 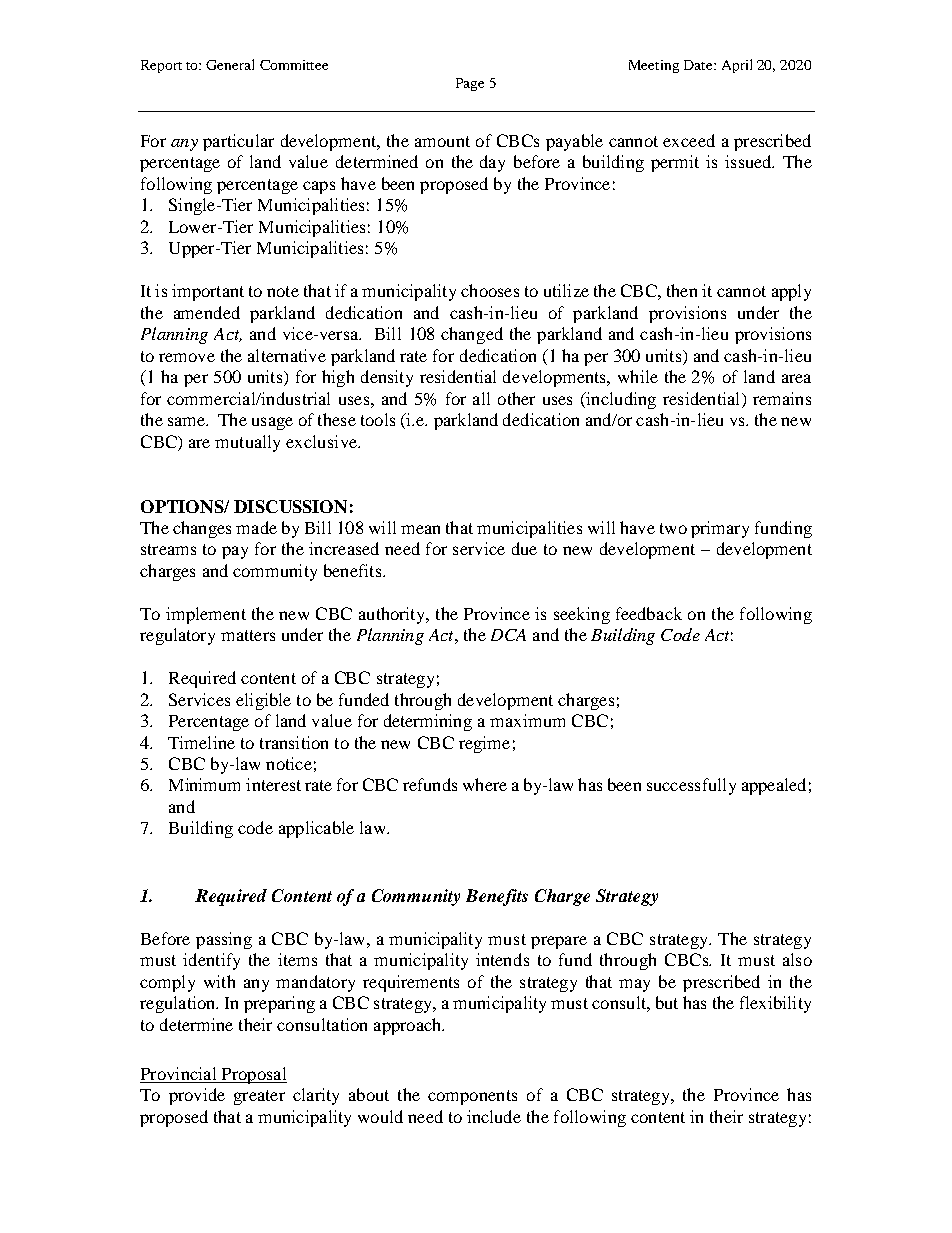 I want to click on Proposal, so click(x=253, y=1075).
